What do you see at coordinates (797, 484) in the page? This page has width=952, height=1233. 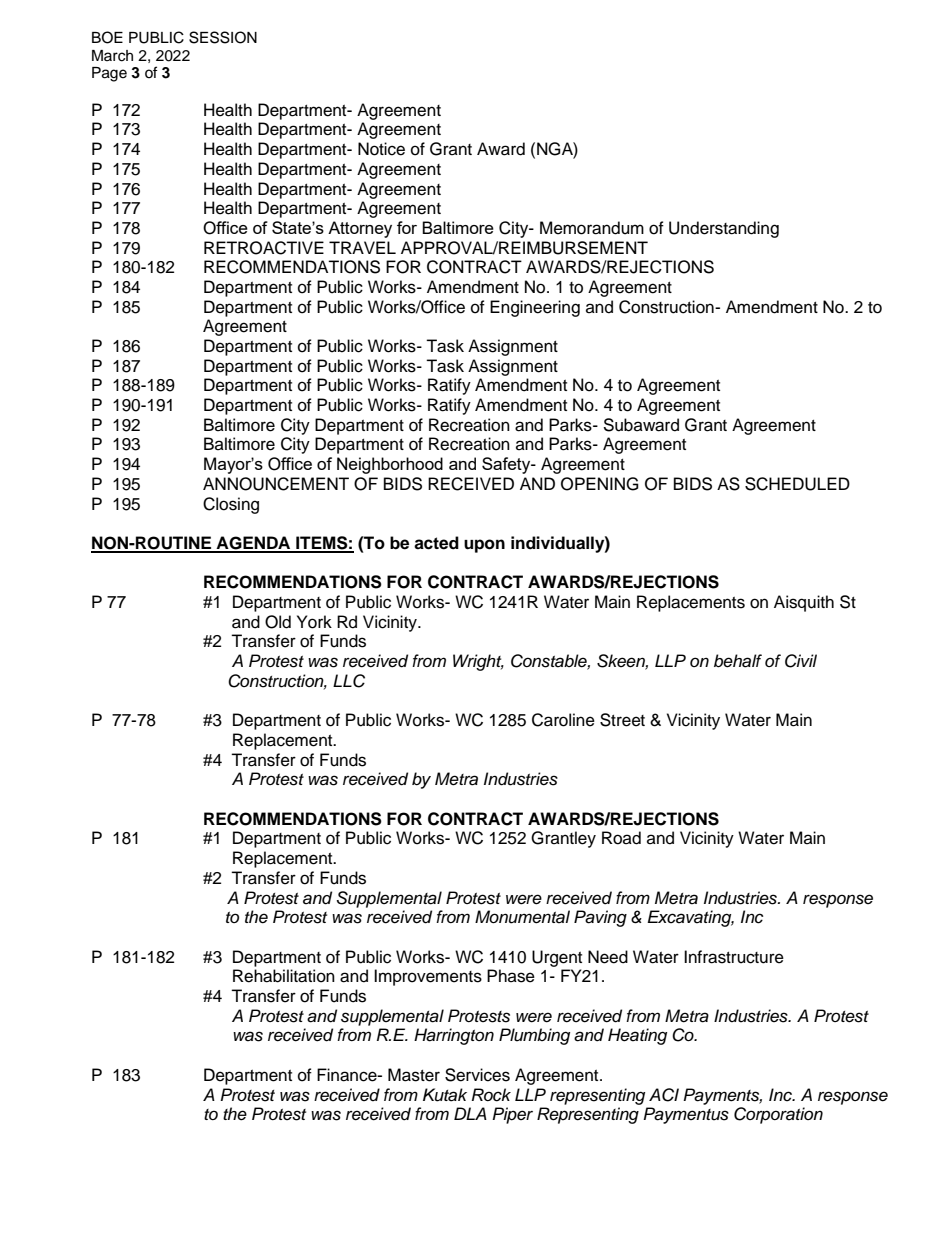 I see `SCHEDULED` at bounding box center [797, 484].
